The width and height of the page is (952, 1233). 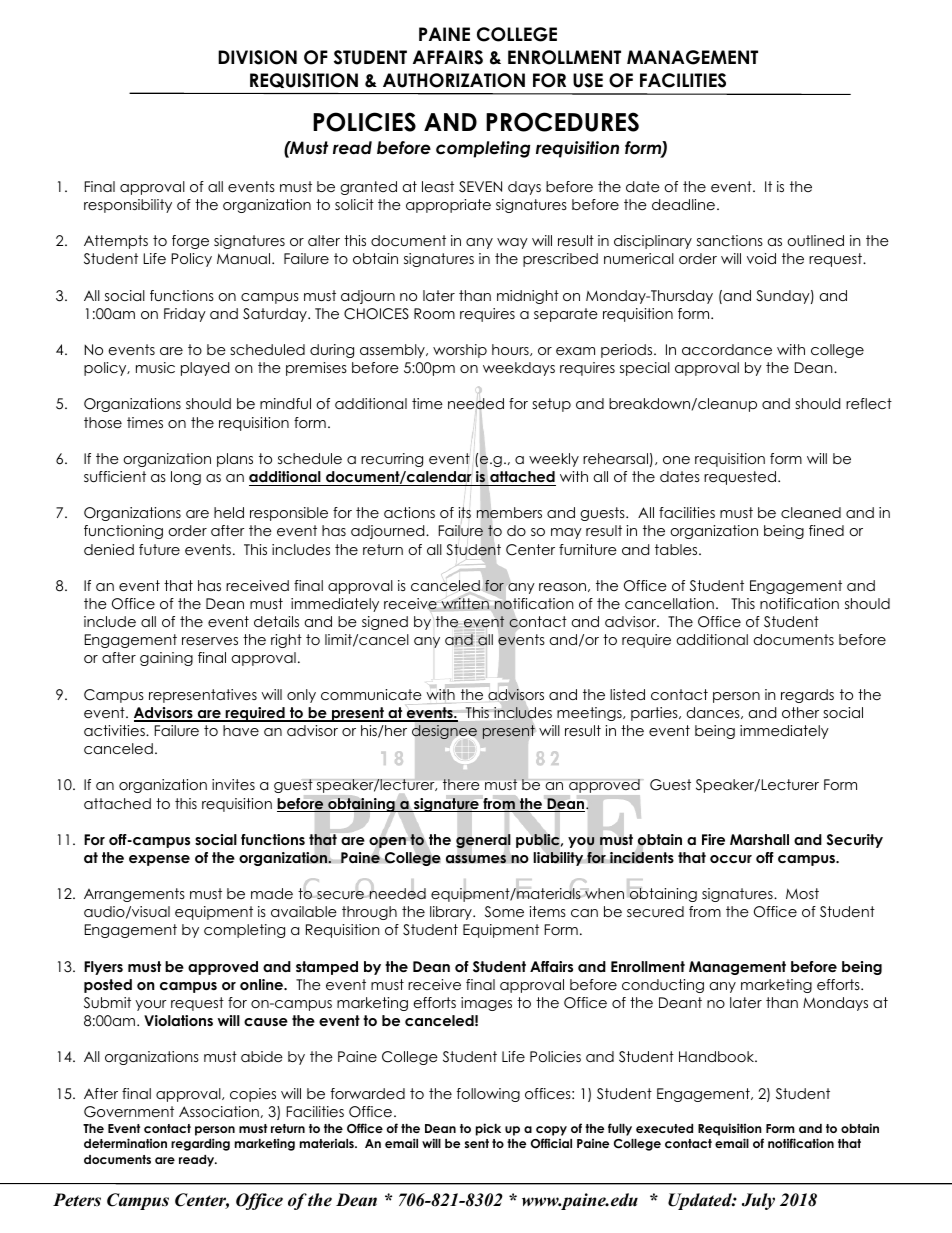 I want to click on cleaned, so click(x=811, y=512).
